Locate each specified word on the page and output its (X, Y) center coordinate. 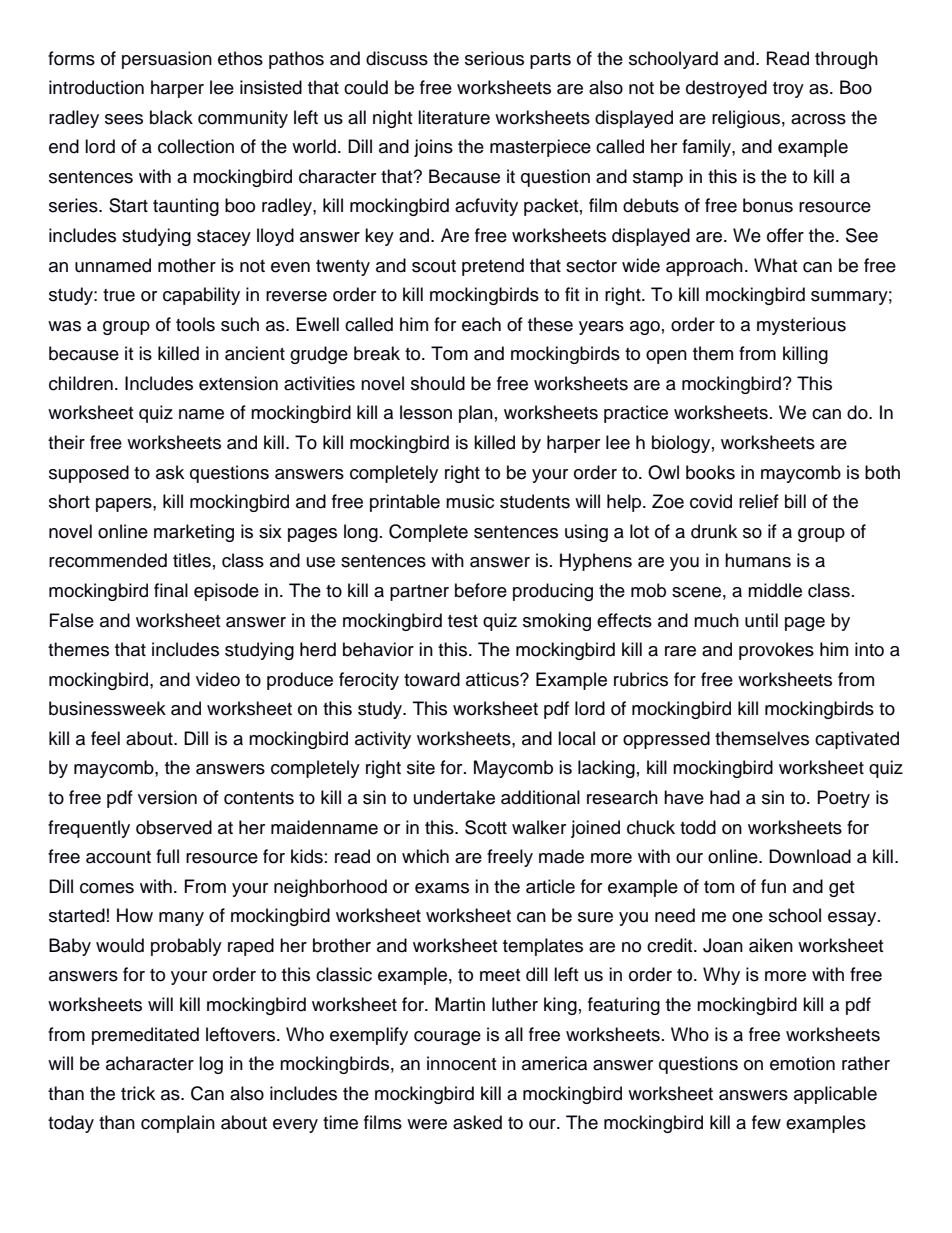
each (481, 324)
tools (195, 324)
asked (477, 1122)
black (171, 117)
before (481, 590)
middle (775, 590)
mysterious (801, 326)
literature (454, 117)
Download (810, 856)
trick (138, 1093)
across (818, 119)
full (167, 856)
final (171, 590)
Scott (486, 827)
